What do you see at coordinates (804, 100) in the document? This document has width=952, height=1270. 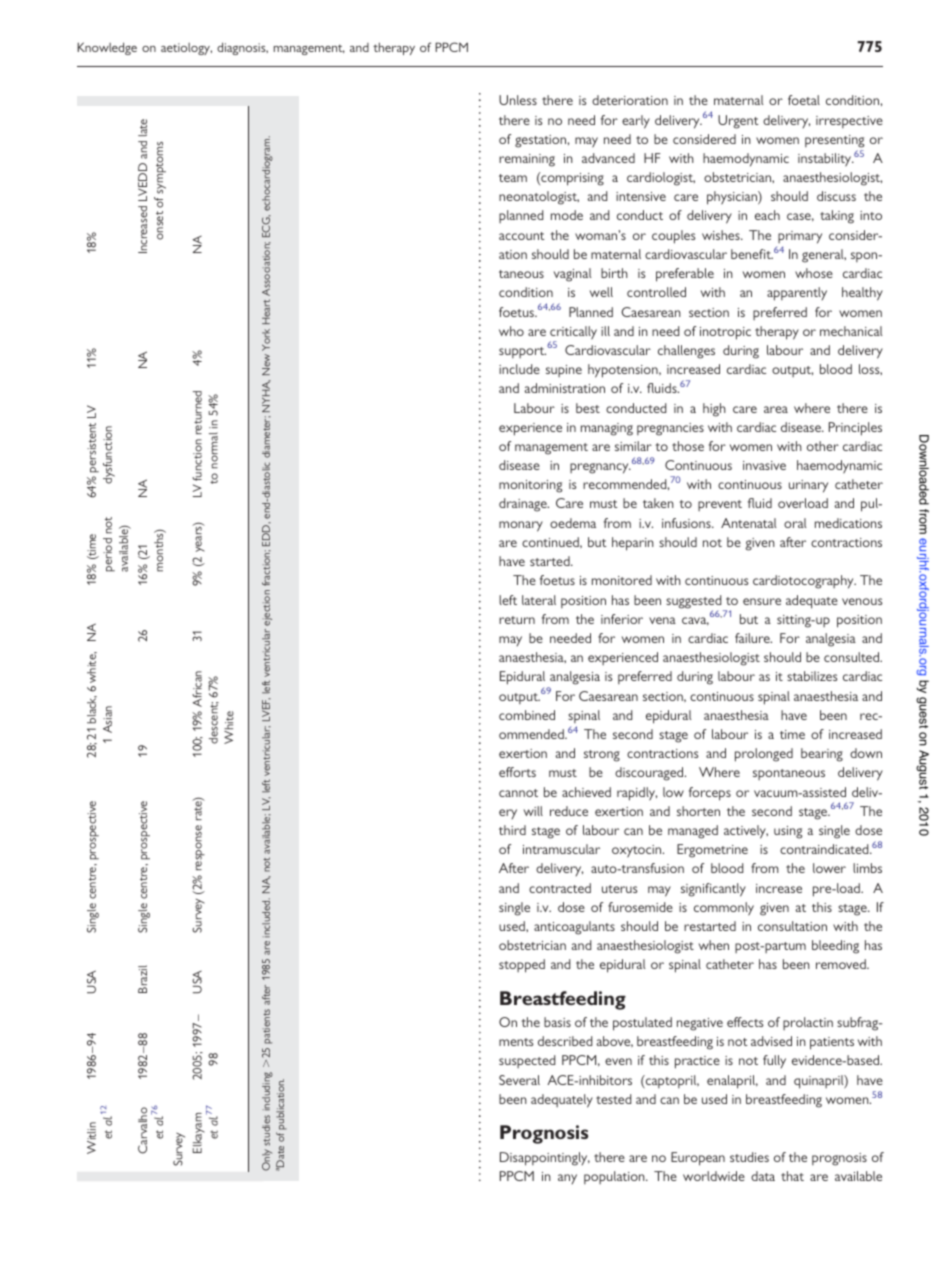 I see `foetal` at bounding box center [804, 100].
